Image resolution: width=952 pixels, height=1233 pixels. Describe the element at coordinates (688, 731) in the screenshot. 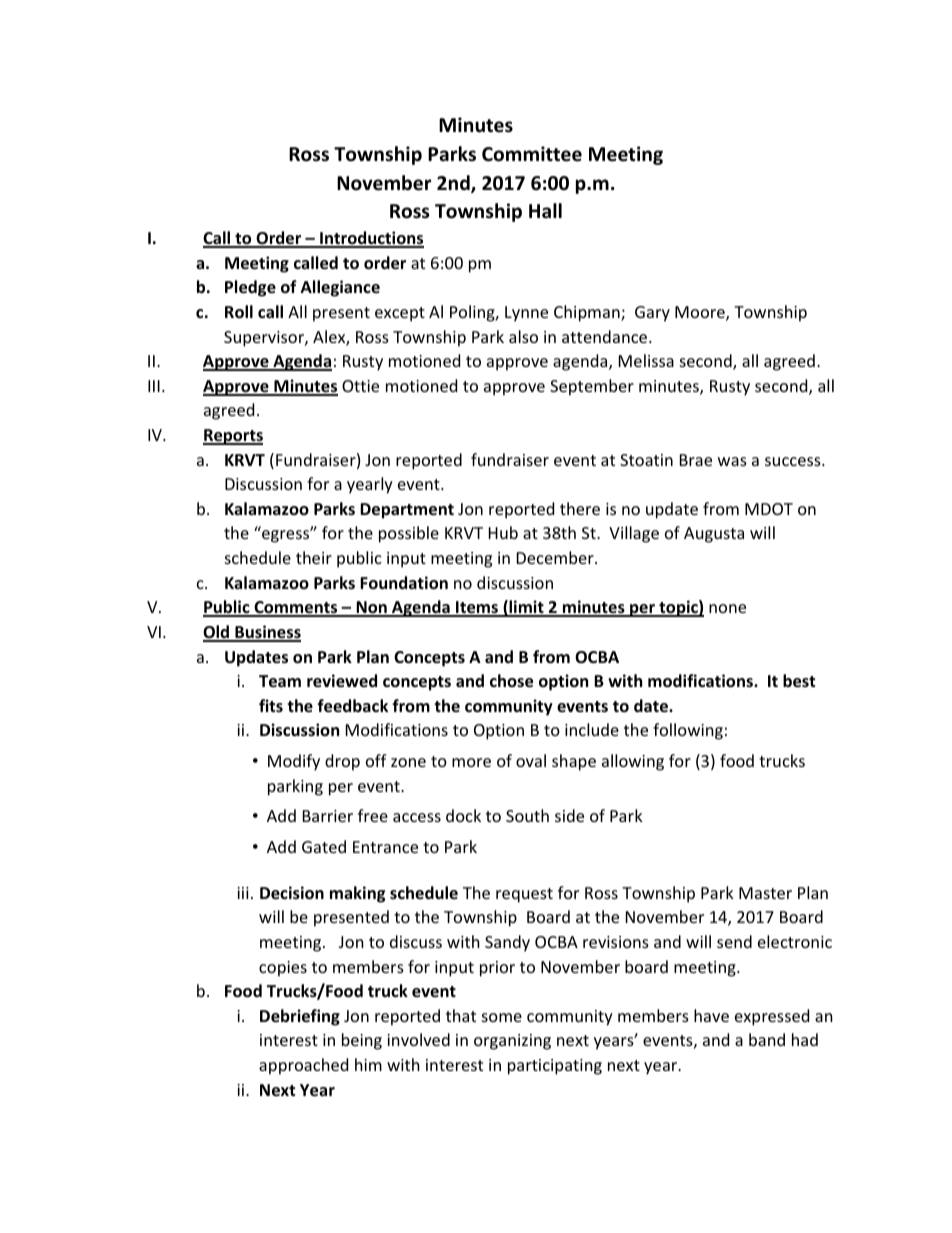

I see `following` at that location.
